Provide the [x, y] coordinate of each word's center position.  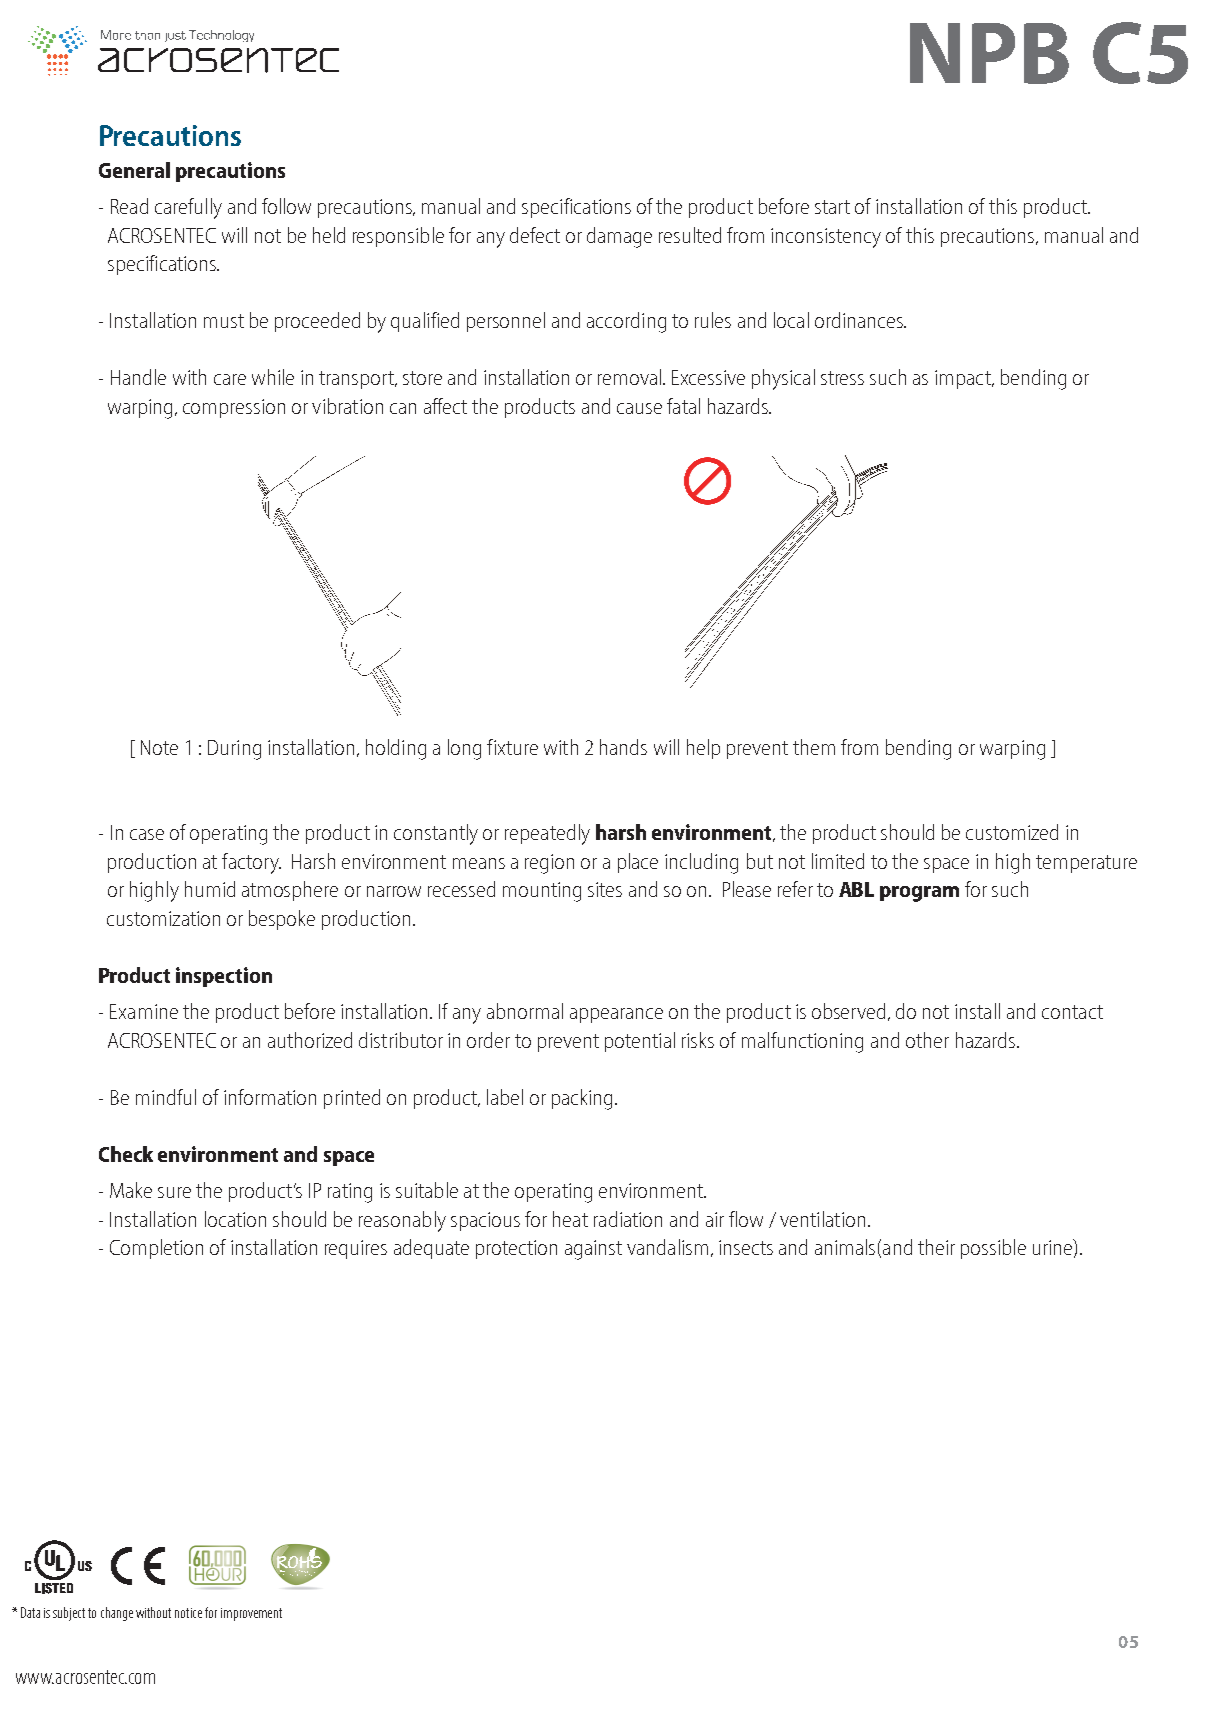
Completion [156, 1249]
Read [129, 206]
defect [535, 235]
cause [639, 408]
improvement [251, 1614]
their [936, 1247]
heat [570, 1219]
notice [188, 1613]
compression [234, 408]
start [832, 207]
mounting [542, 892]
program [919, 894]
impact [964, 379]
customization [163, 918]
